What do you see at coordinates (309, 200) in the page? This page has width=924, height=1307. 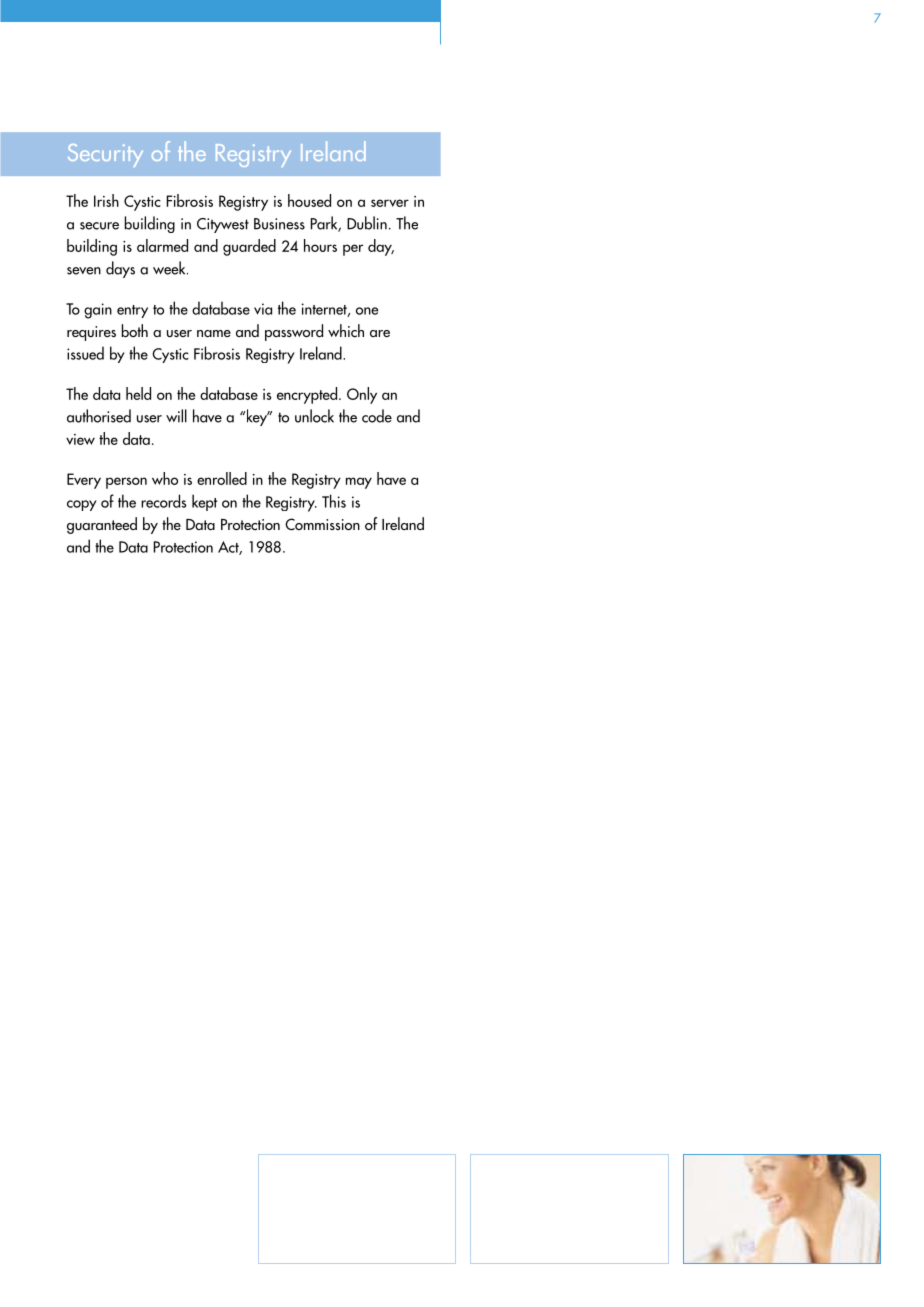 I see `housed` at bounding box center [309, 200].
